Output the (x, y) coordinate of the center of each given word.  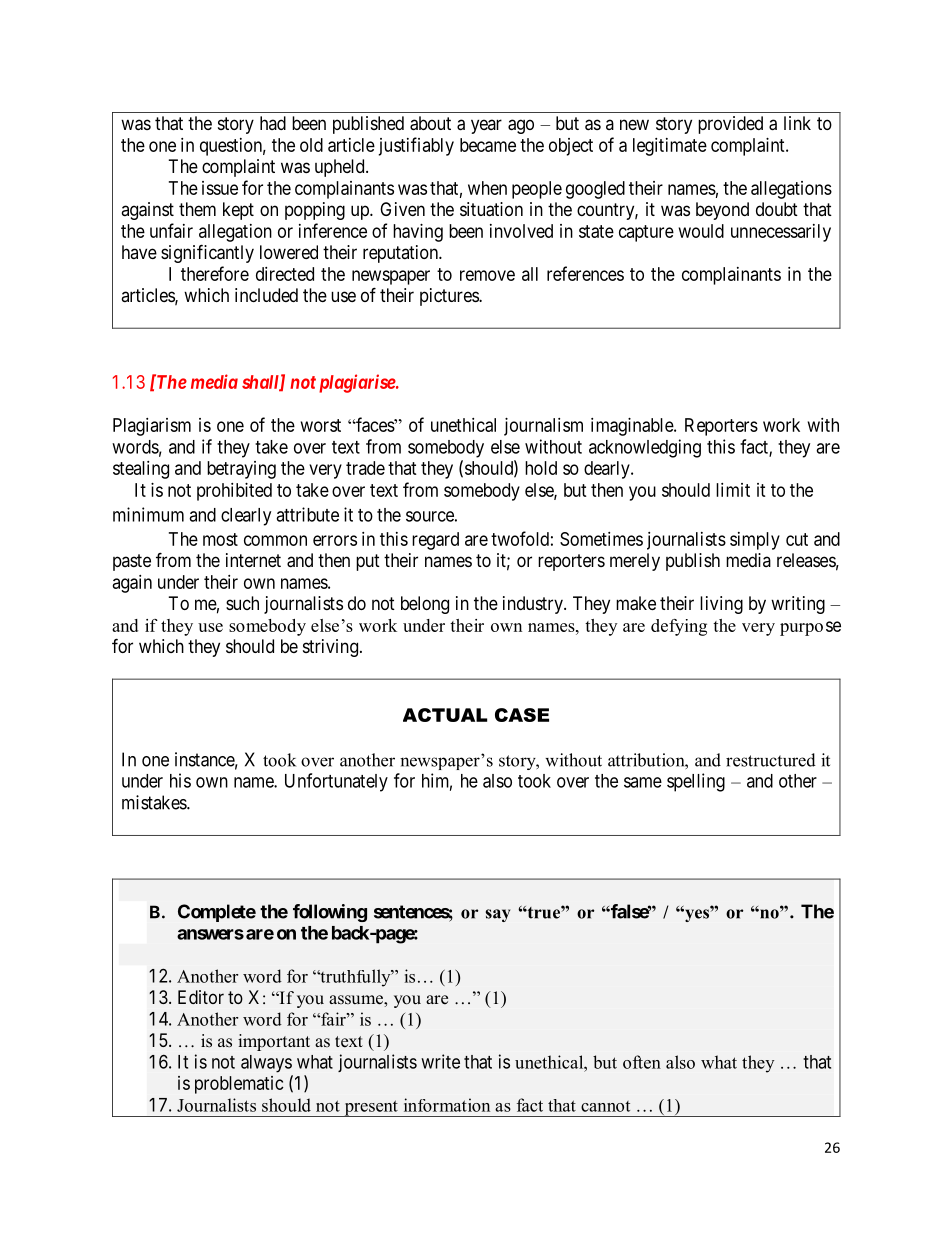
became (488, 145)
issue (220, 188)
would (701, 231)
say (498, 915)
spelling (696, 782)
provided (730, 125)
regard (435, 541)
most (220, 539)
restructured (771, 760)
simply (755, 541)
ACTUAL (445, 715)
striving (330, 648)
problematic (239, 1085)
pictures (450, 297)
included (266, 295)
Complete (217, 913)
